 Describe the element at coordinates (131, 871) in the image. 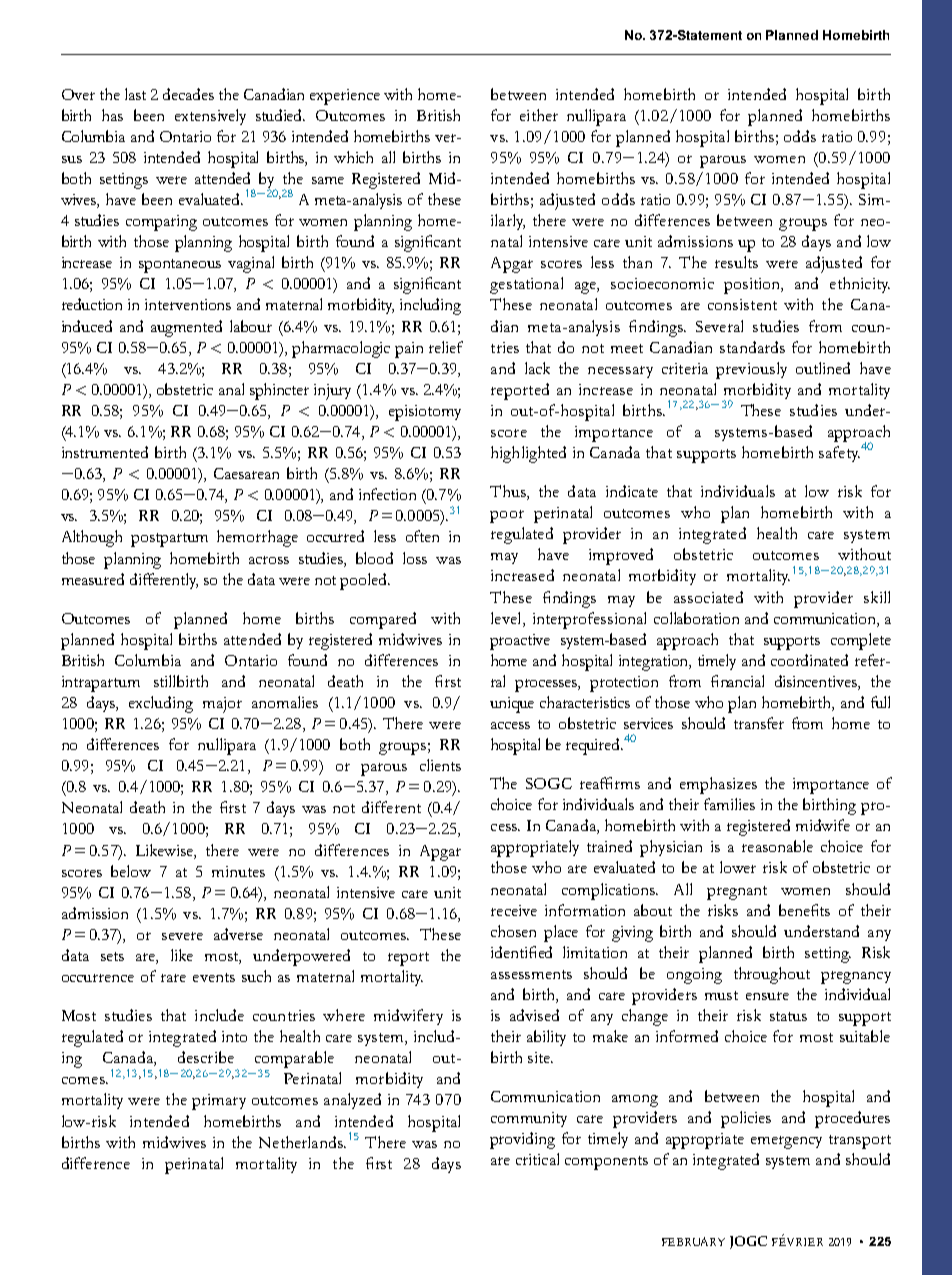

I see `below` at that location.
